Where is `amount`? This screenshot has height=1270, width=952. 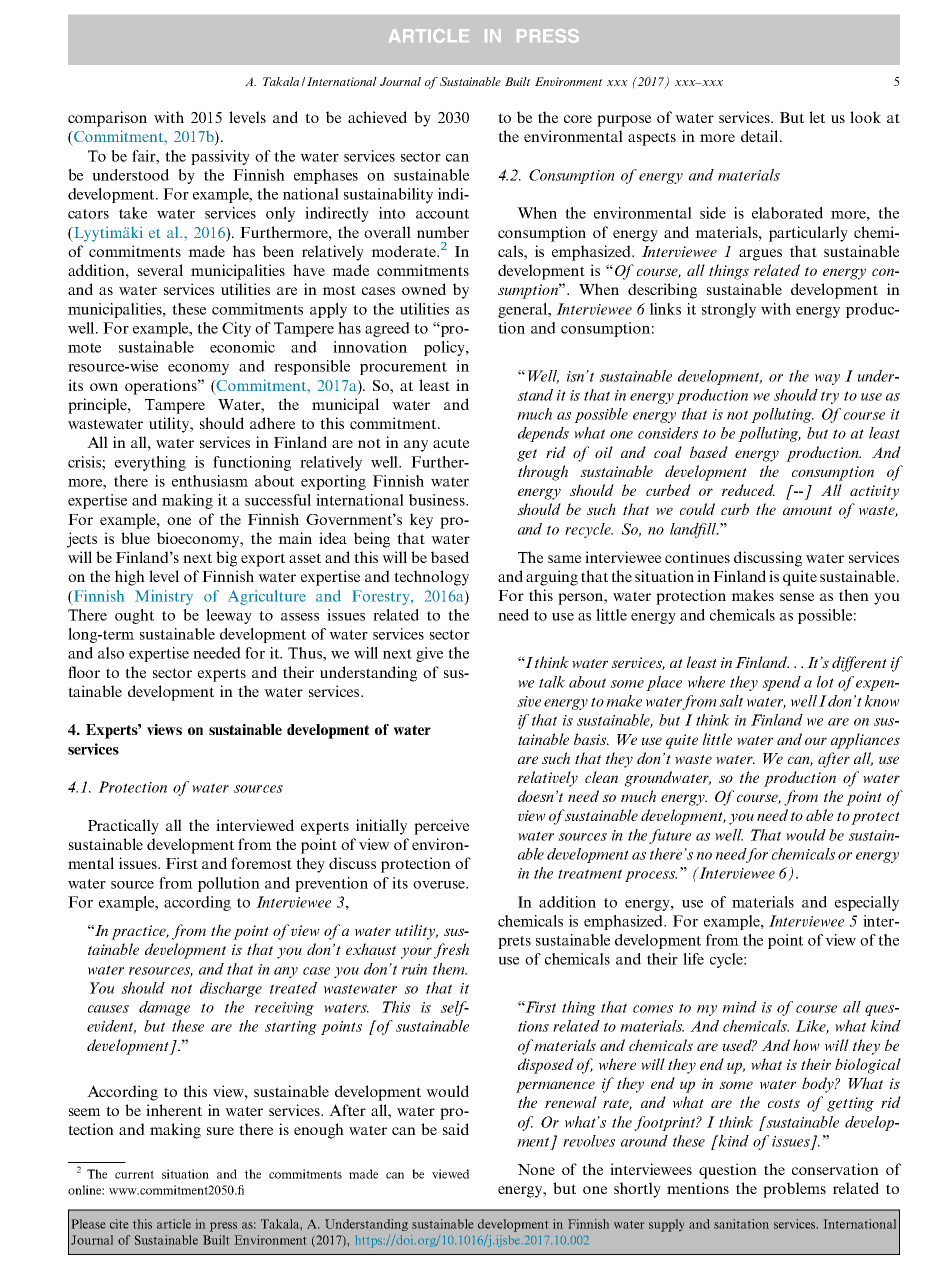 amount is located at coordinates (807, 510).
